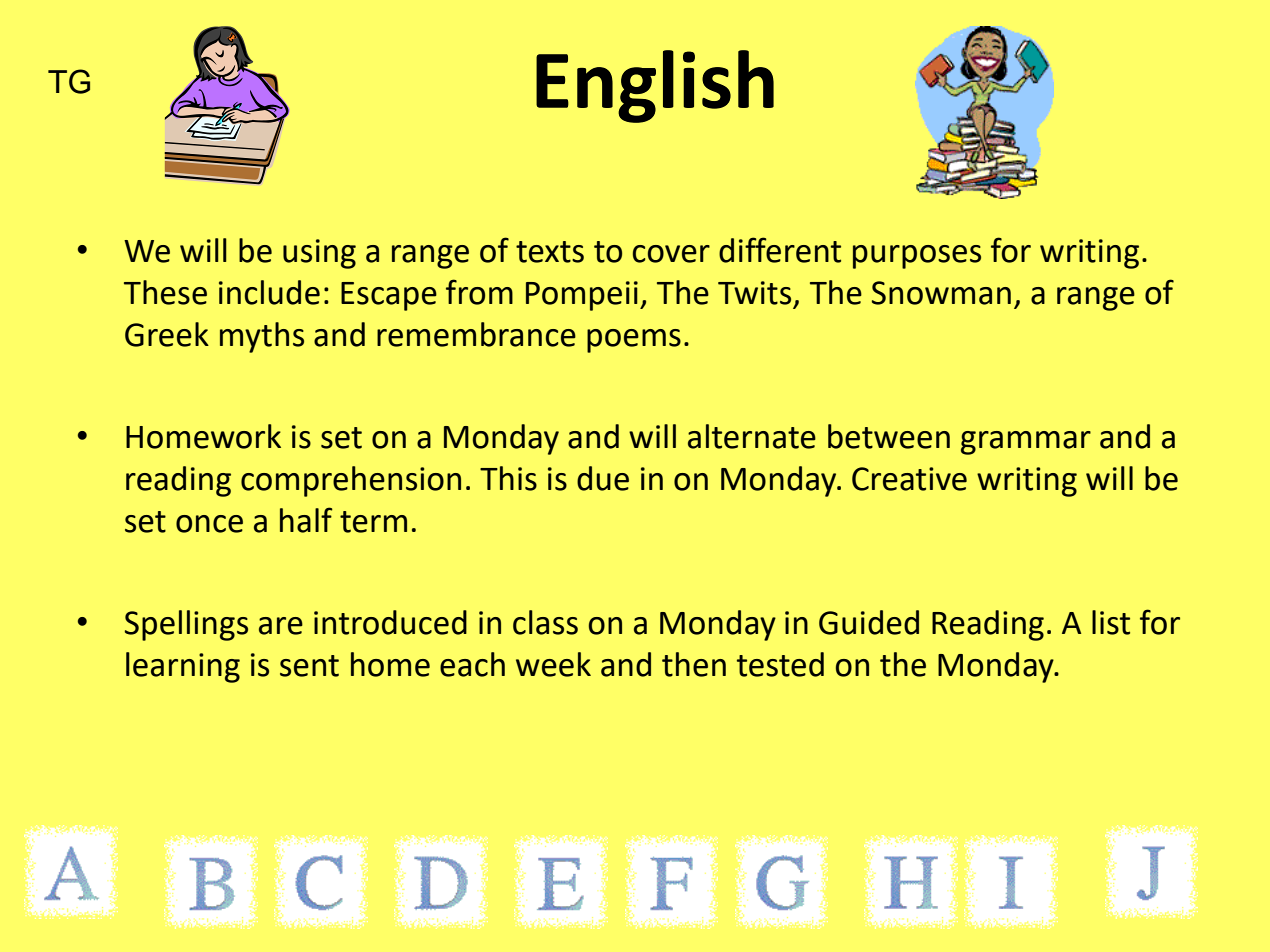  I want to click on list, so click(1111, 622).
